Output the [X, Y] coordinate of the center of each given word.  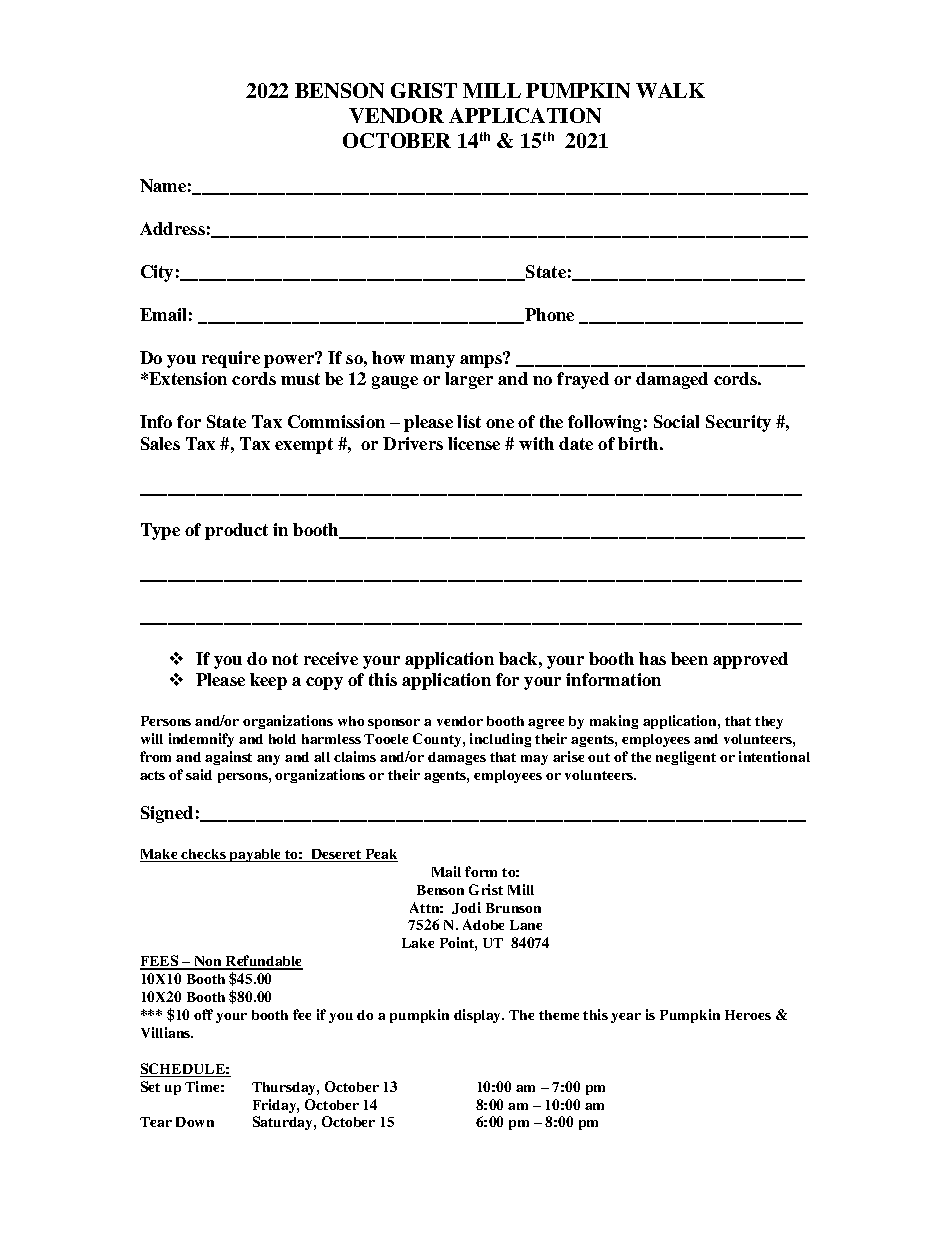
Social [676, 421]
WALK [670, 90]
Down [195, 1122]
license [474, 443]
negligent [686, 758]
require [231, 359]
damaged [672, 380]
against [228, 758]
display [479, 1016]
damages [457, 758]
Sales [160, 443]
